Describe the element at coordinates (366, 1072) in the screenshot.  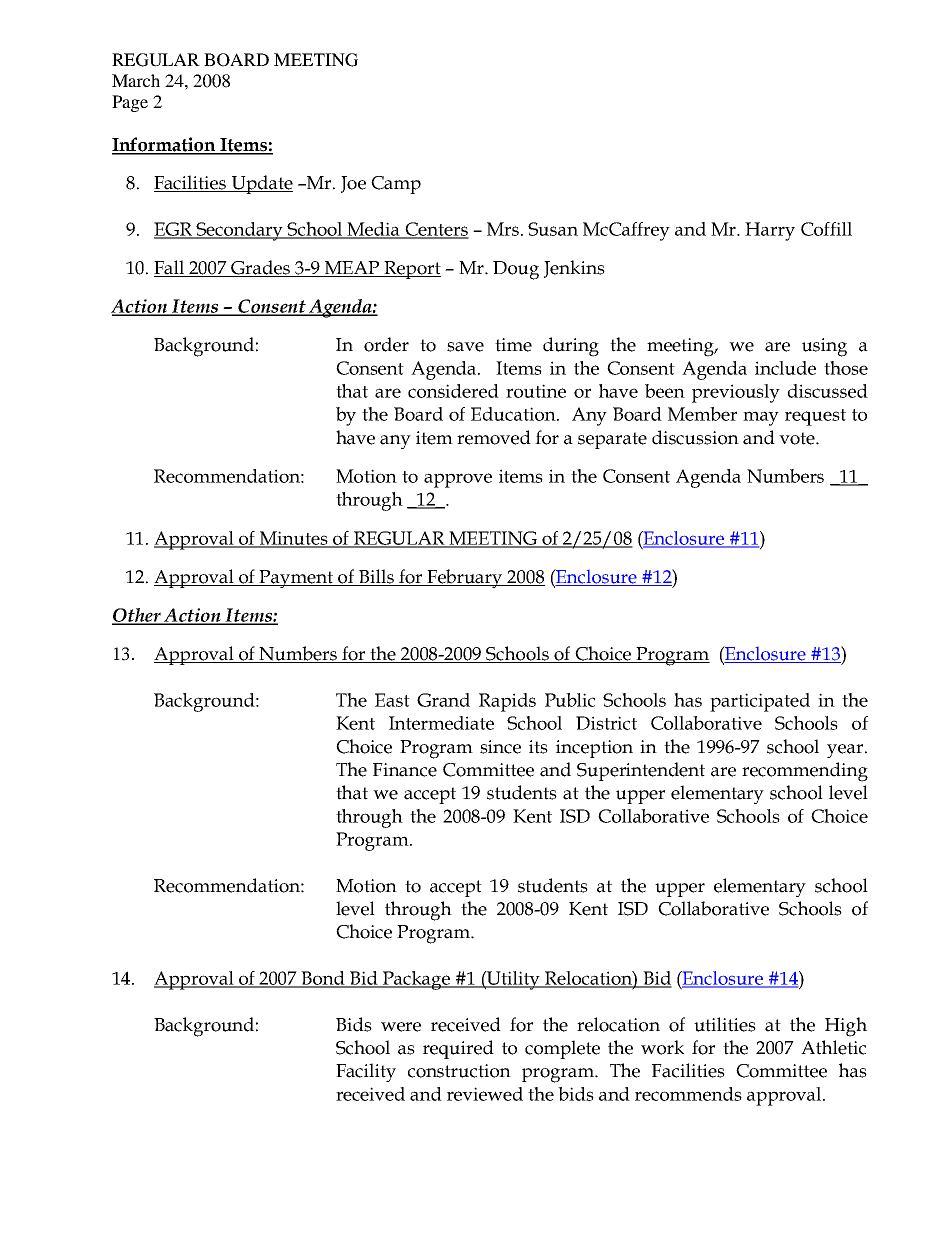
I see `Facility` at that location.
